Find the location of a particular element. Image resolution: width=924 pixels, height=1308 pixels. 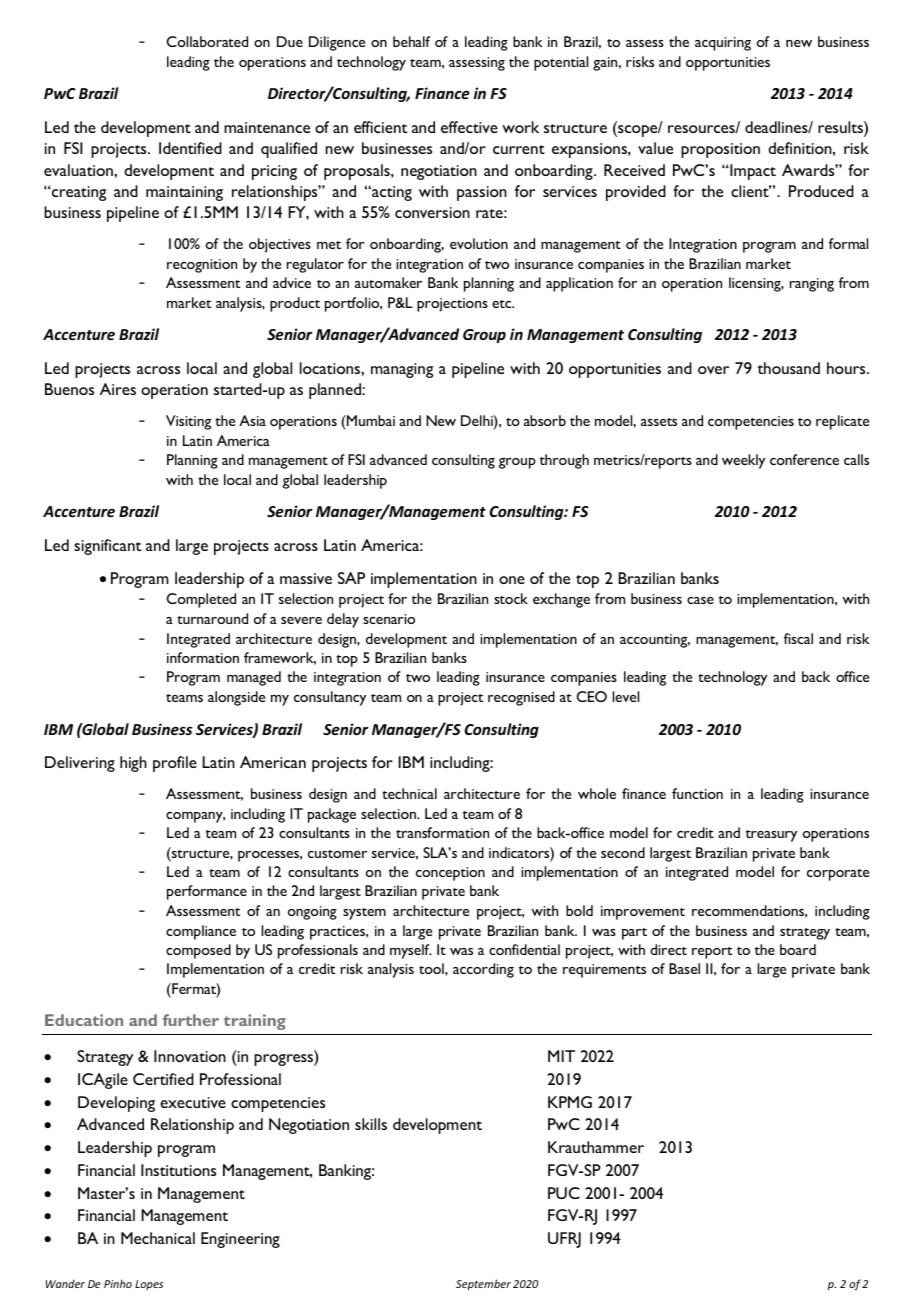

Identified is located at coordinates (190, 148).
